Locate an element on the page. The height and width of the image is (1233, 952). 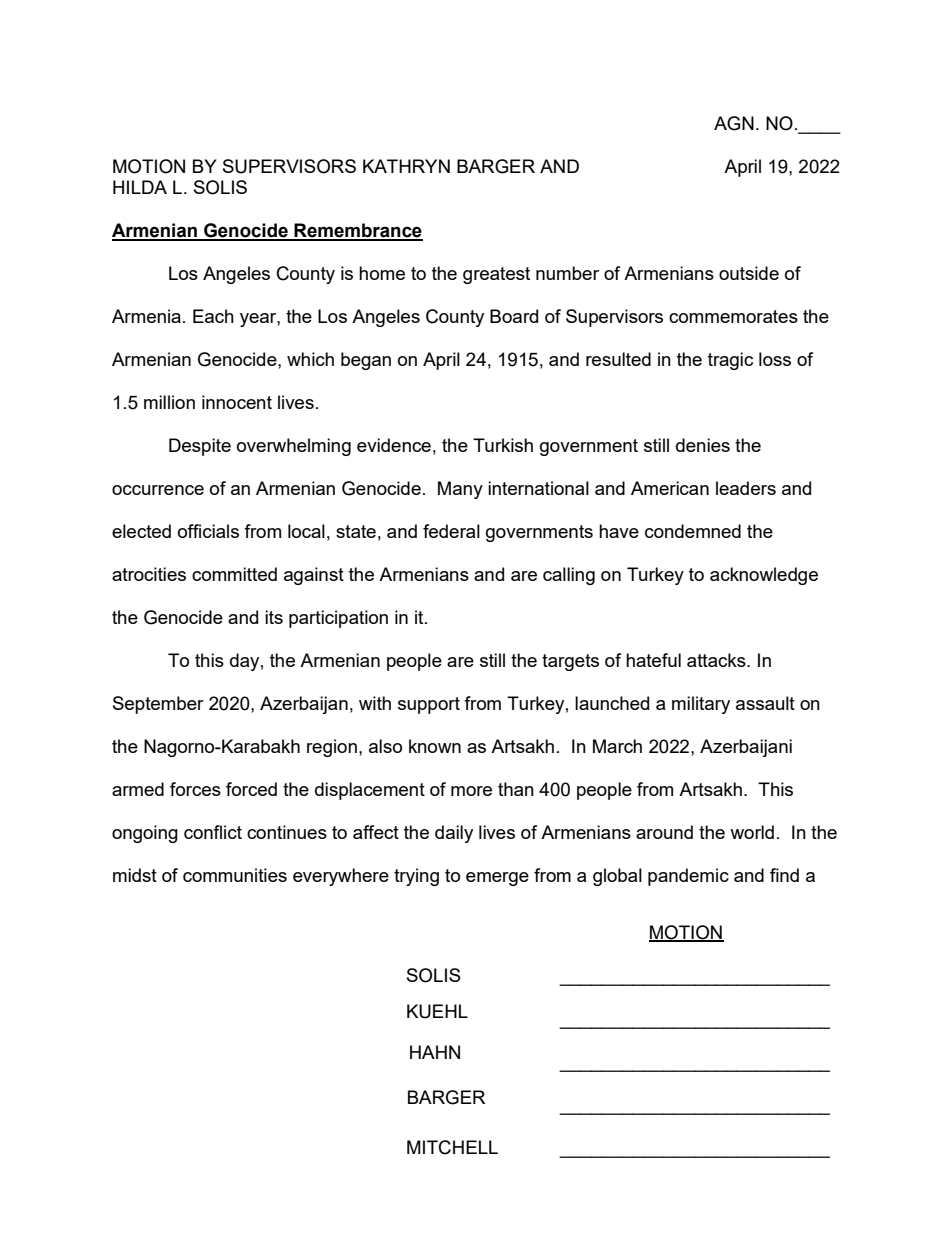
HILDA is located at coordinates (140, 187).
